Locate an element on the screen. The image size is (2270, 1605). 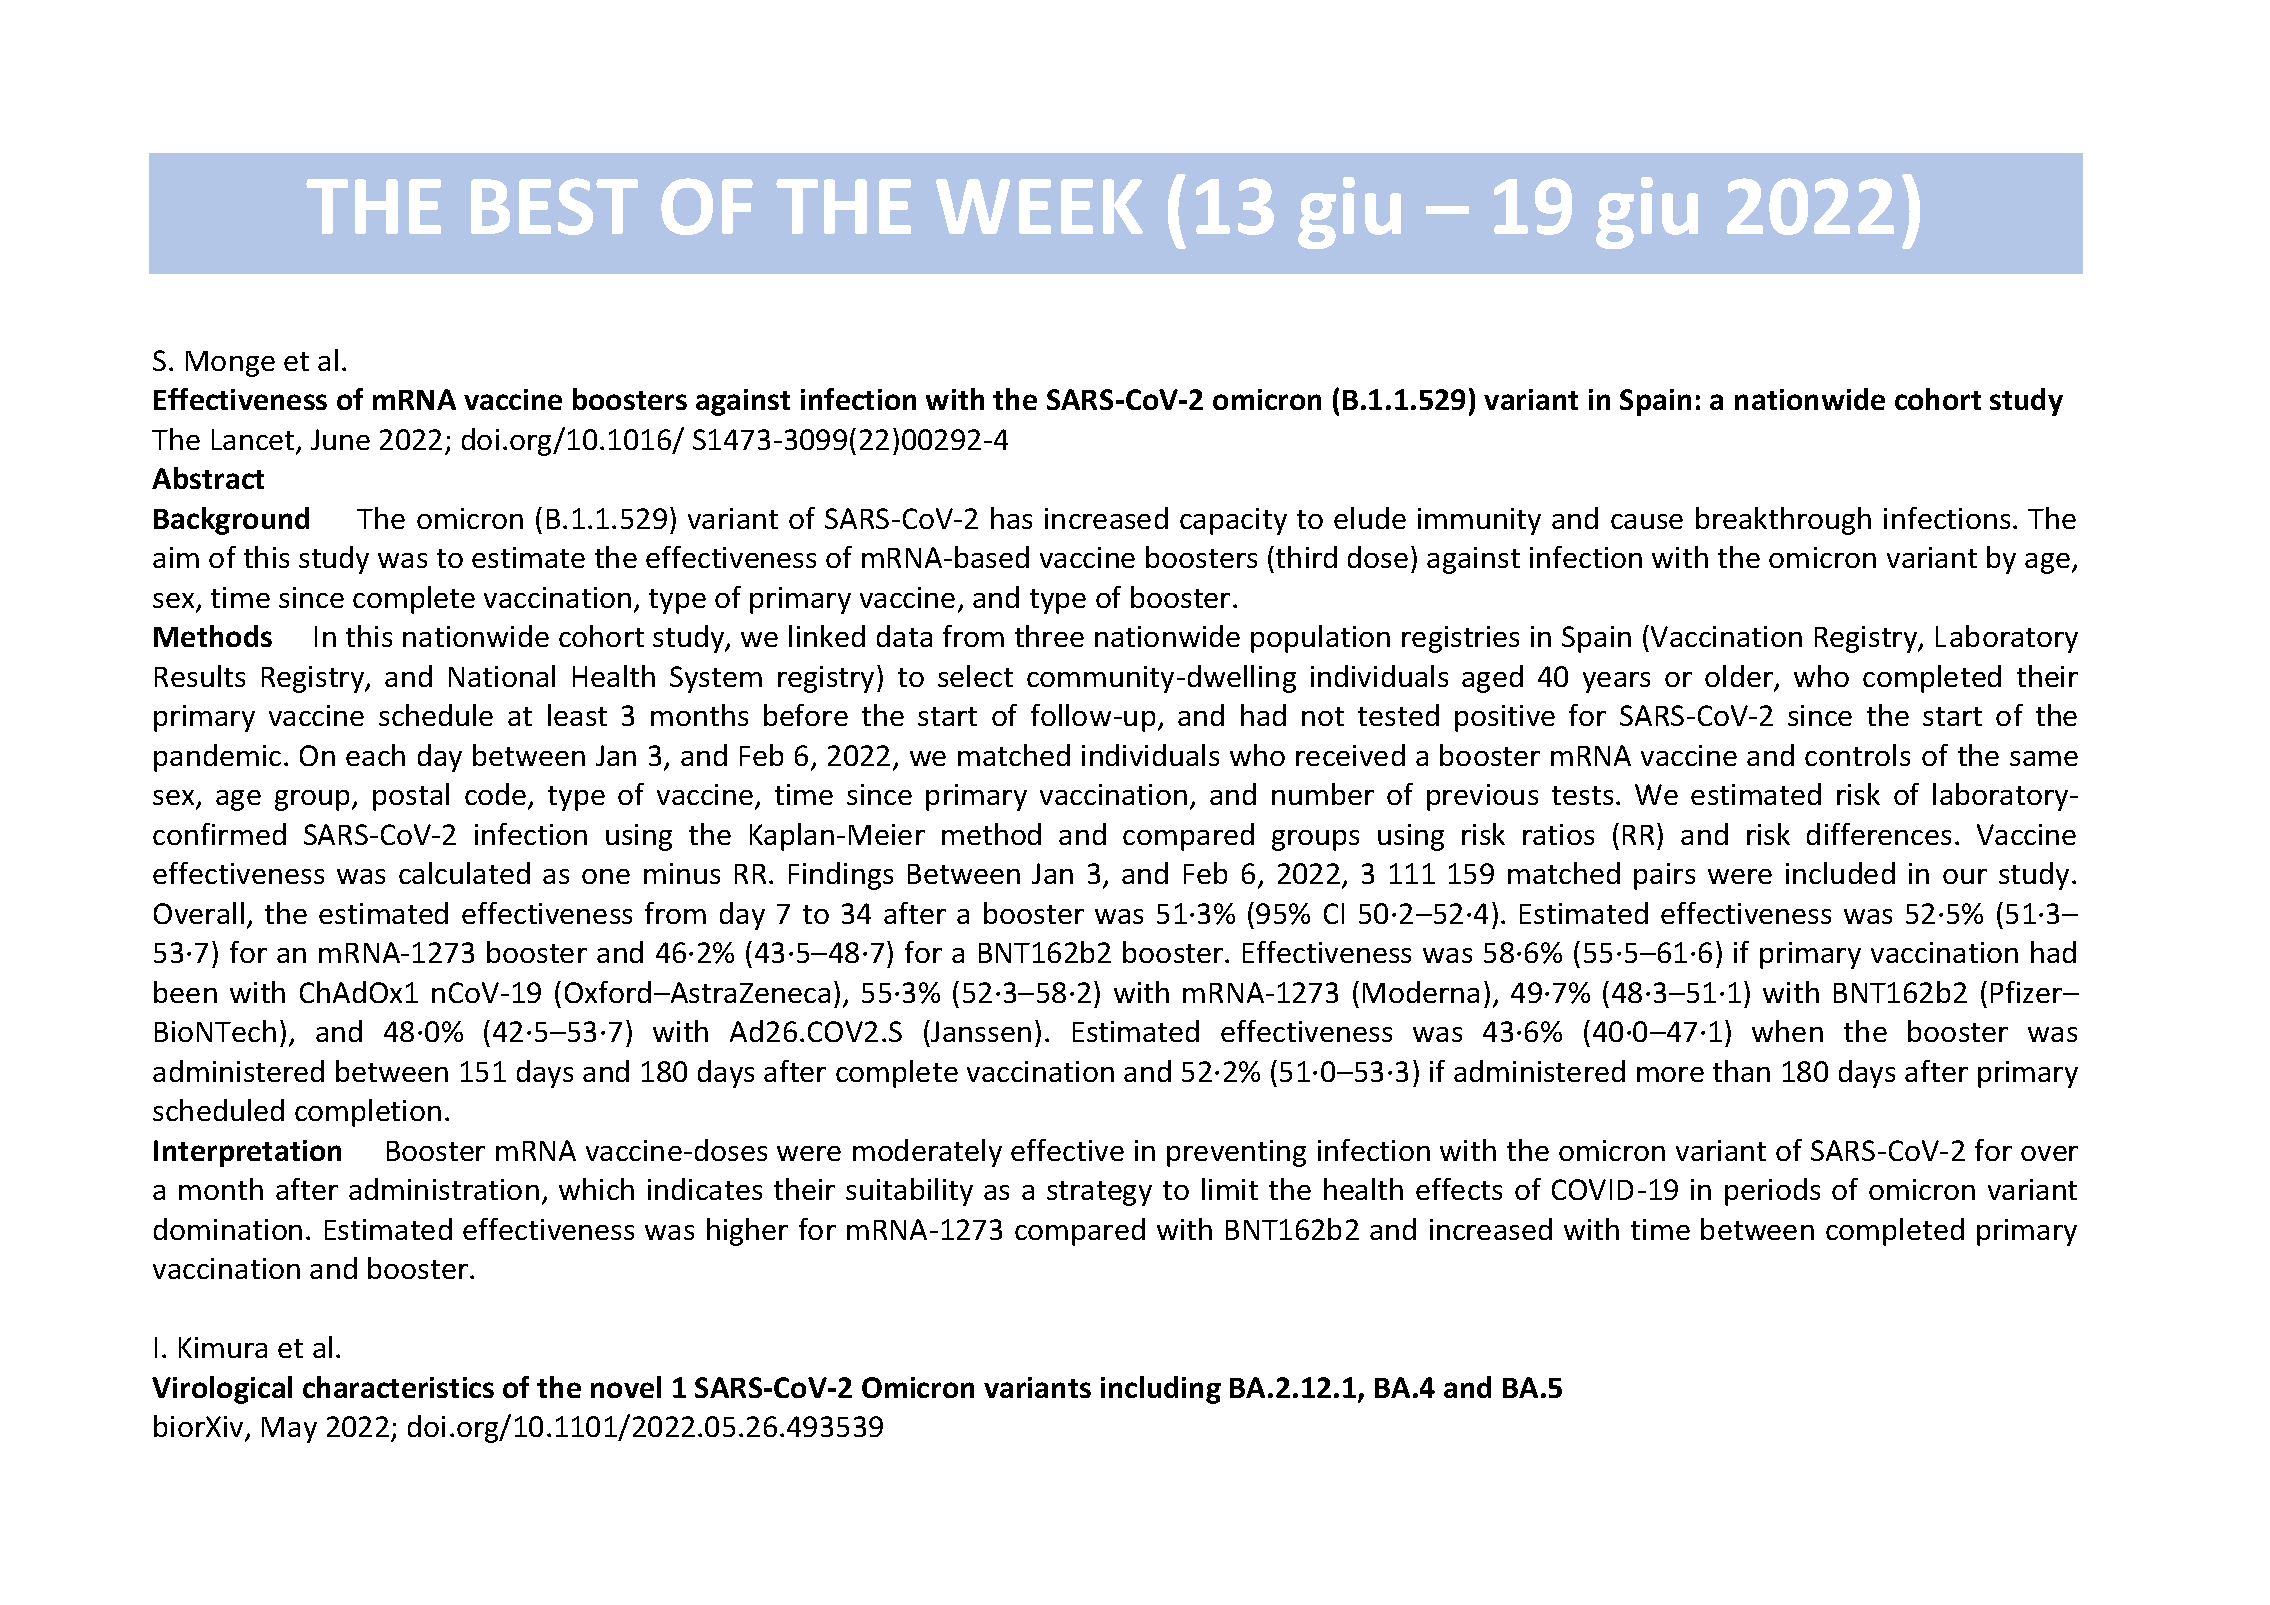
characteristics is located at coordinates (398, 1387).
